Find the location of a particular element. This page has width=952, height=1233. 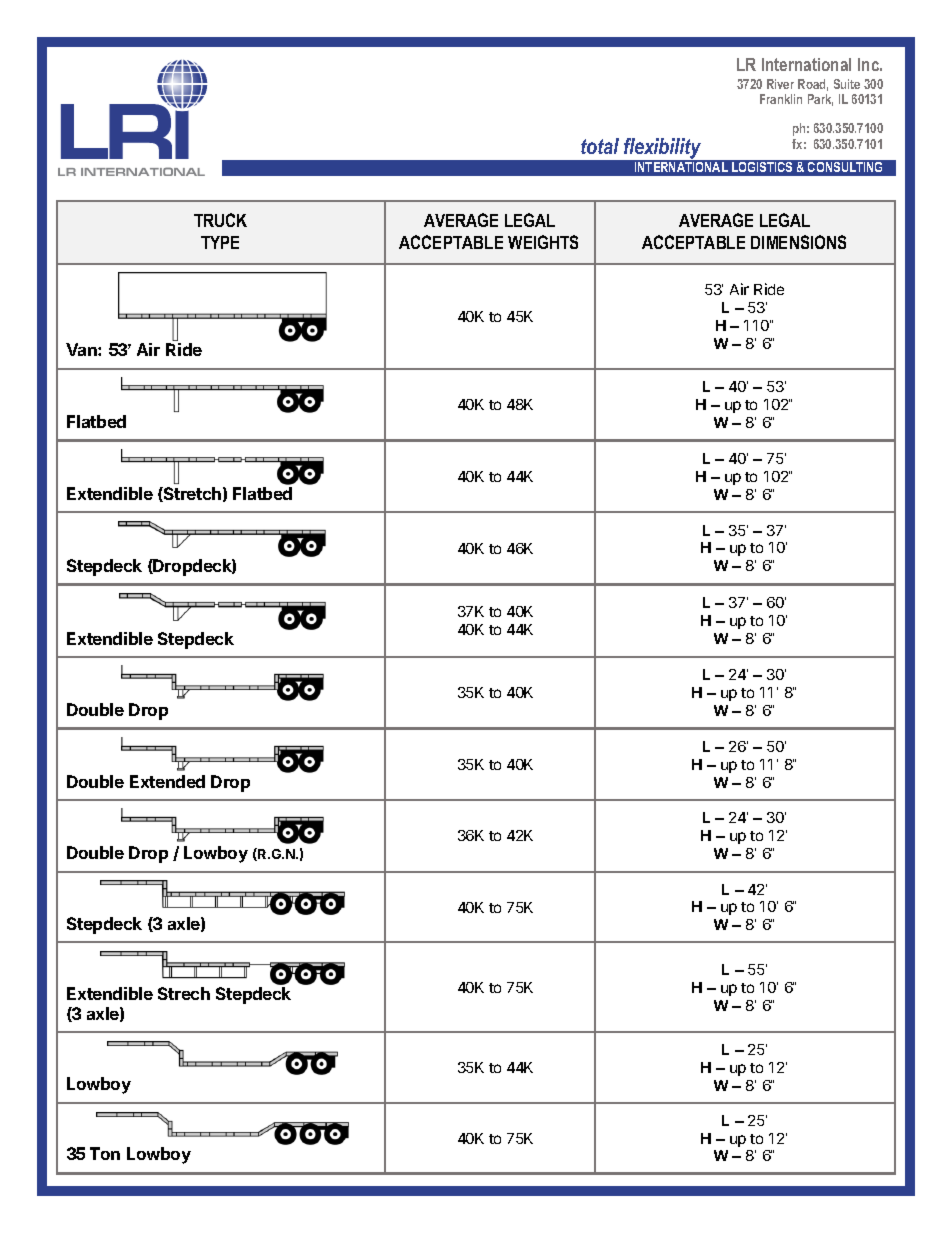

total is located at coordinates (600, 146).
